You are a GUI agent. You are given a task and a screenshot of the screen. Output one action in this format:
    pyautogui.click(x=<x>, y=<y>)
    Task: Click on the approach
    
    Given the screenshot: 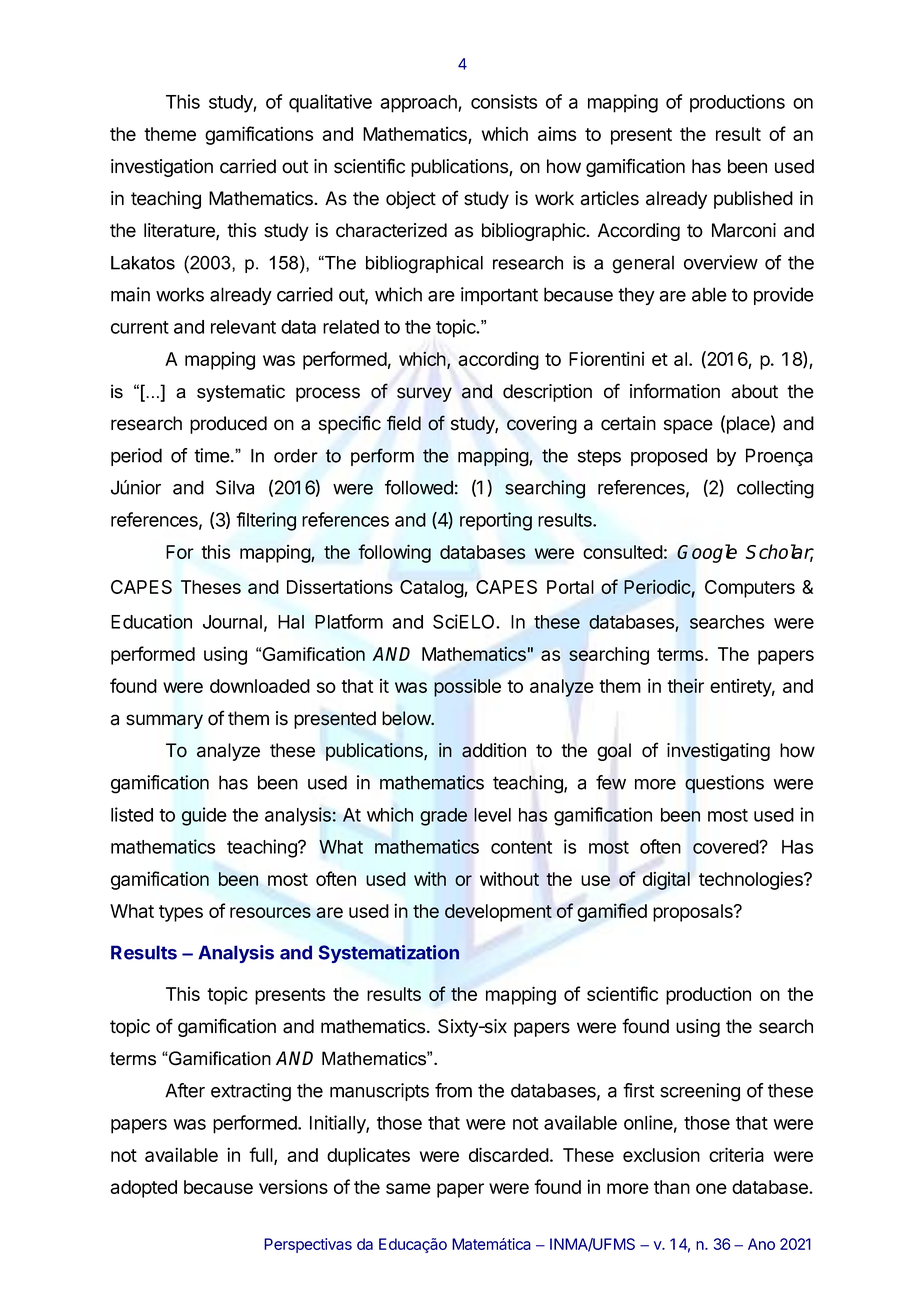 What is the action you would take?
    pyautogui.click(x=419, y=104)
